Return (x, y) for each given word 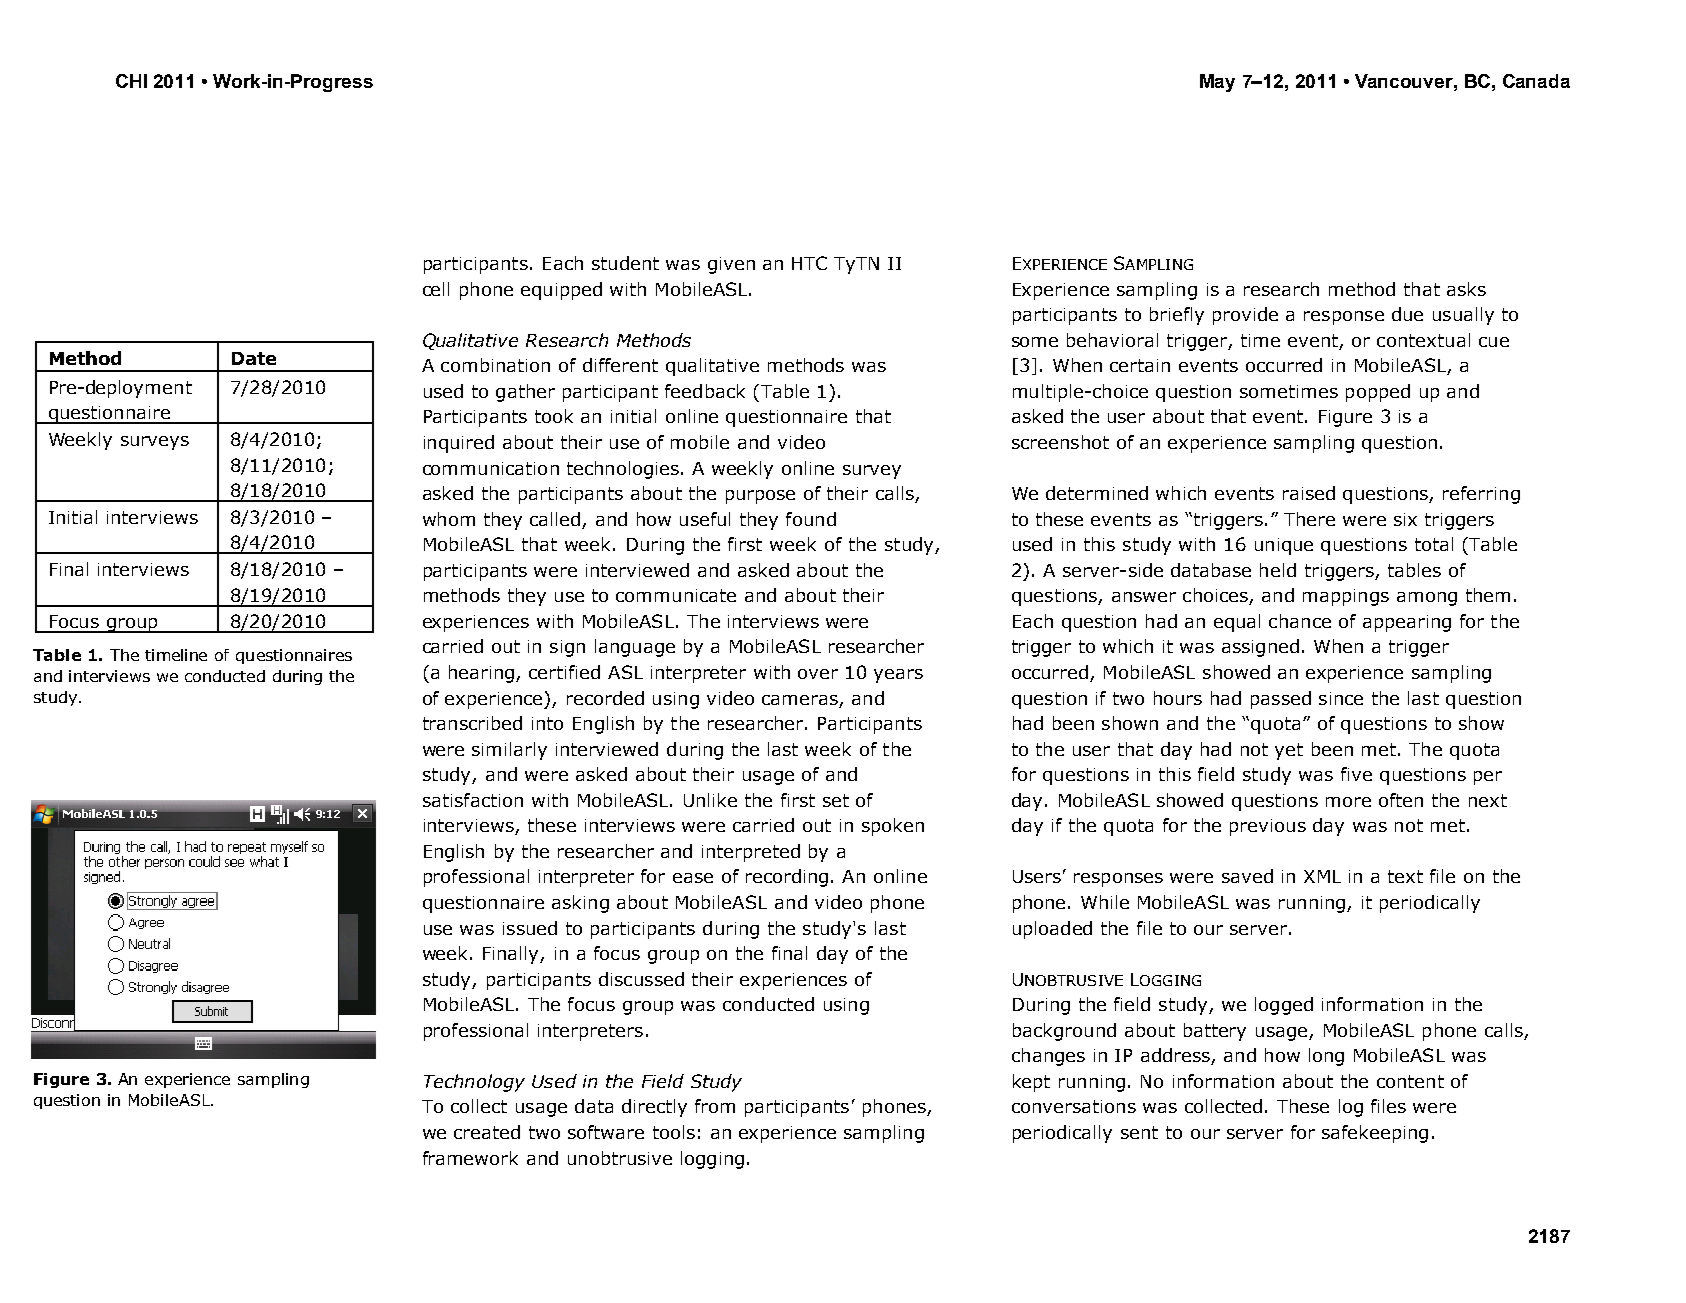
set (836, 800)
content (1410, 1081)
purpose (760, 497)
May (1217, 83)
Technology (474, 1083)
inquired (459, 444)
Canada (1536, 81)
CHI (131, 81)
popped (1378, 393)
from (715, 1106)
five (1356, 774)
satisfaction (473, 800)
